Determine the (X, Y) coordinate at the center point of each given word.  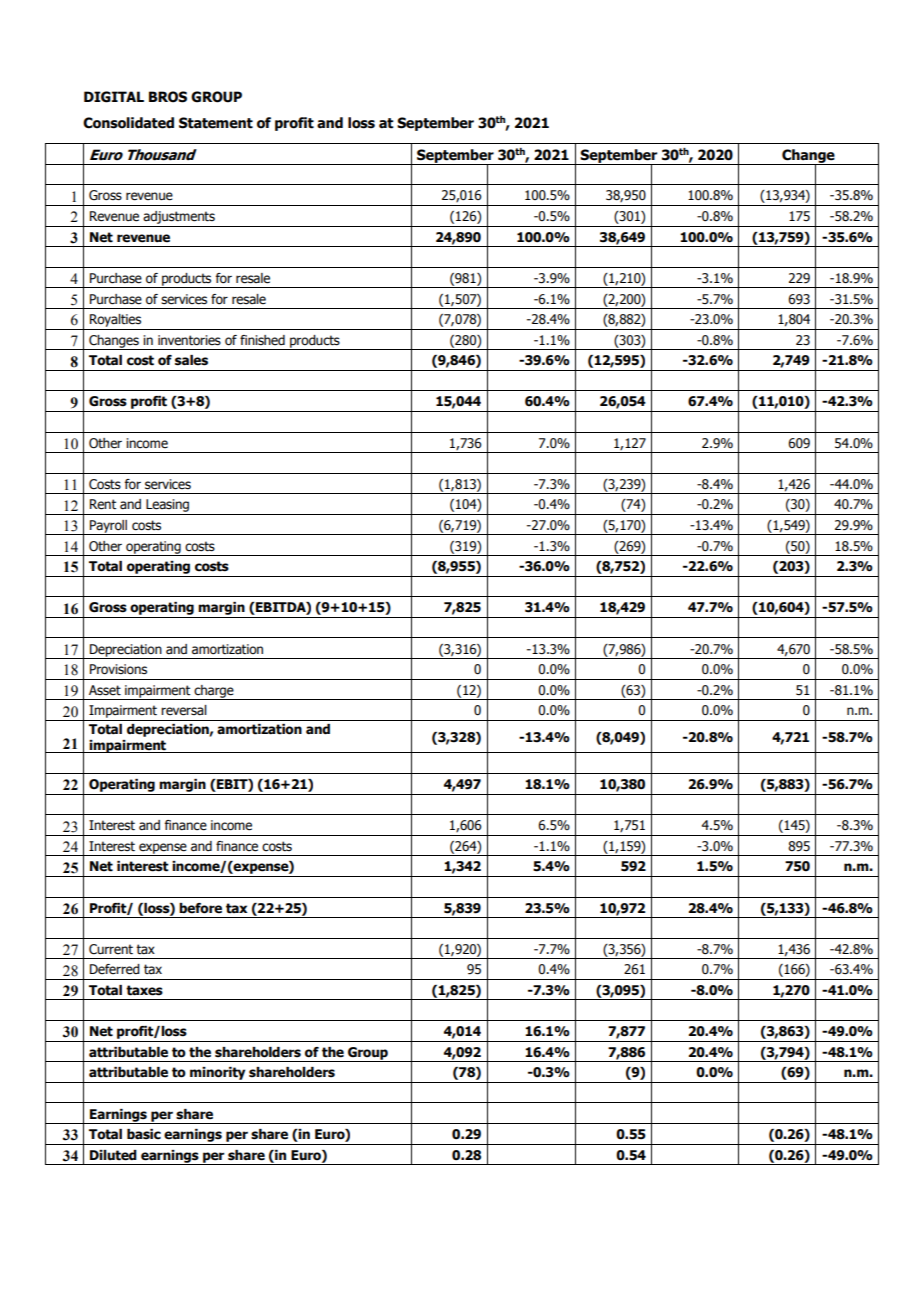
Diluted (113, 1155)
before (200, 908)
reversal (184, 710)
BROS (168, 97)
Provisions (118, 669)
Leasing (168, 507)
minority (217, 1073)
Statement (216, 123)
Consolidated (128, 123)
